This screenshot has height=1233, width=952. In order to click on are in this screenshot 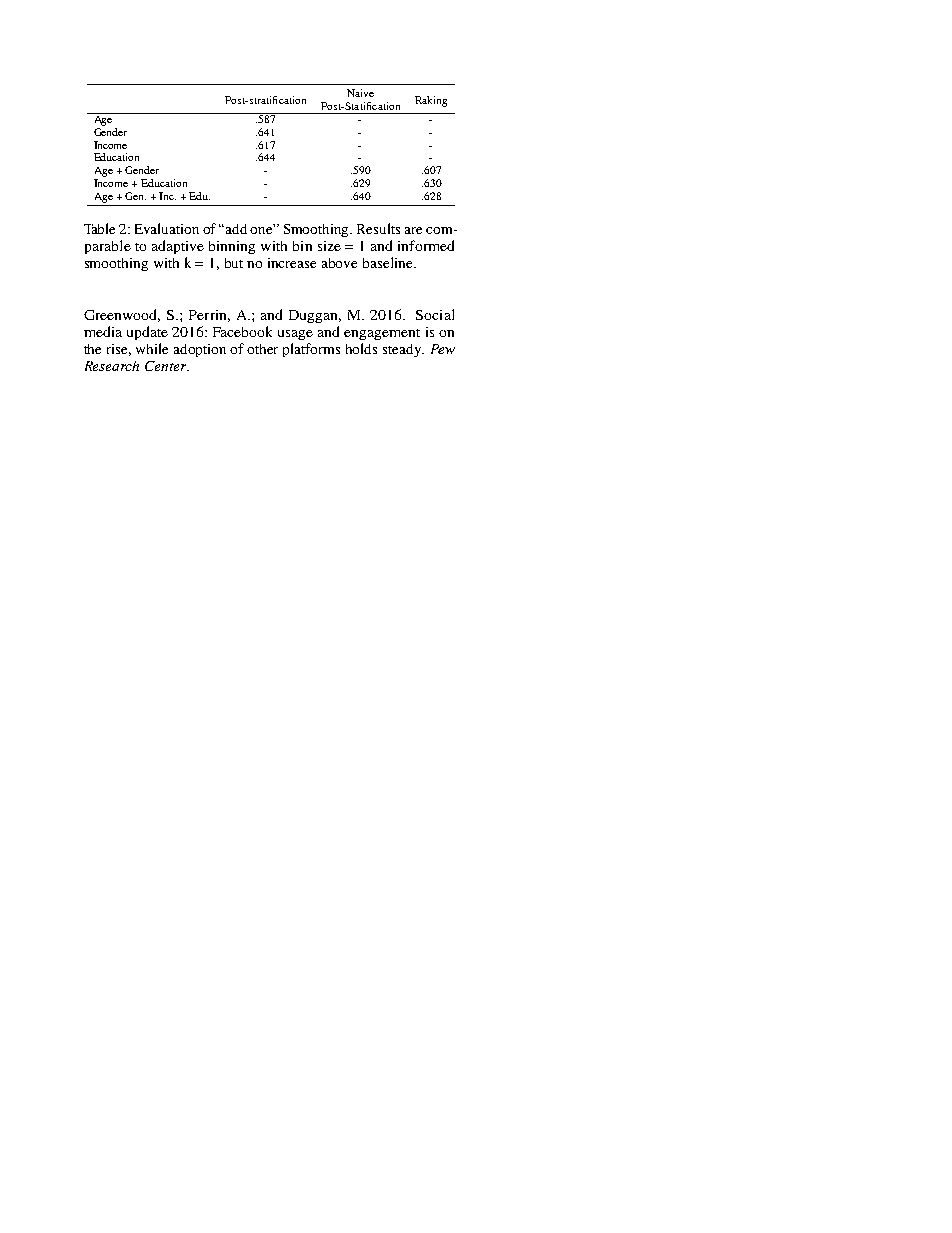, I will do `click(413, 230)`.
